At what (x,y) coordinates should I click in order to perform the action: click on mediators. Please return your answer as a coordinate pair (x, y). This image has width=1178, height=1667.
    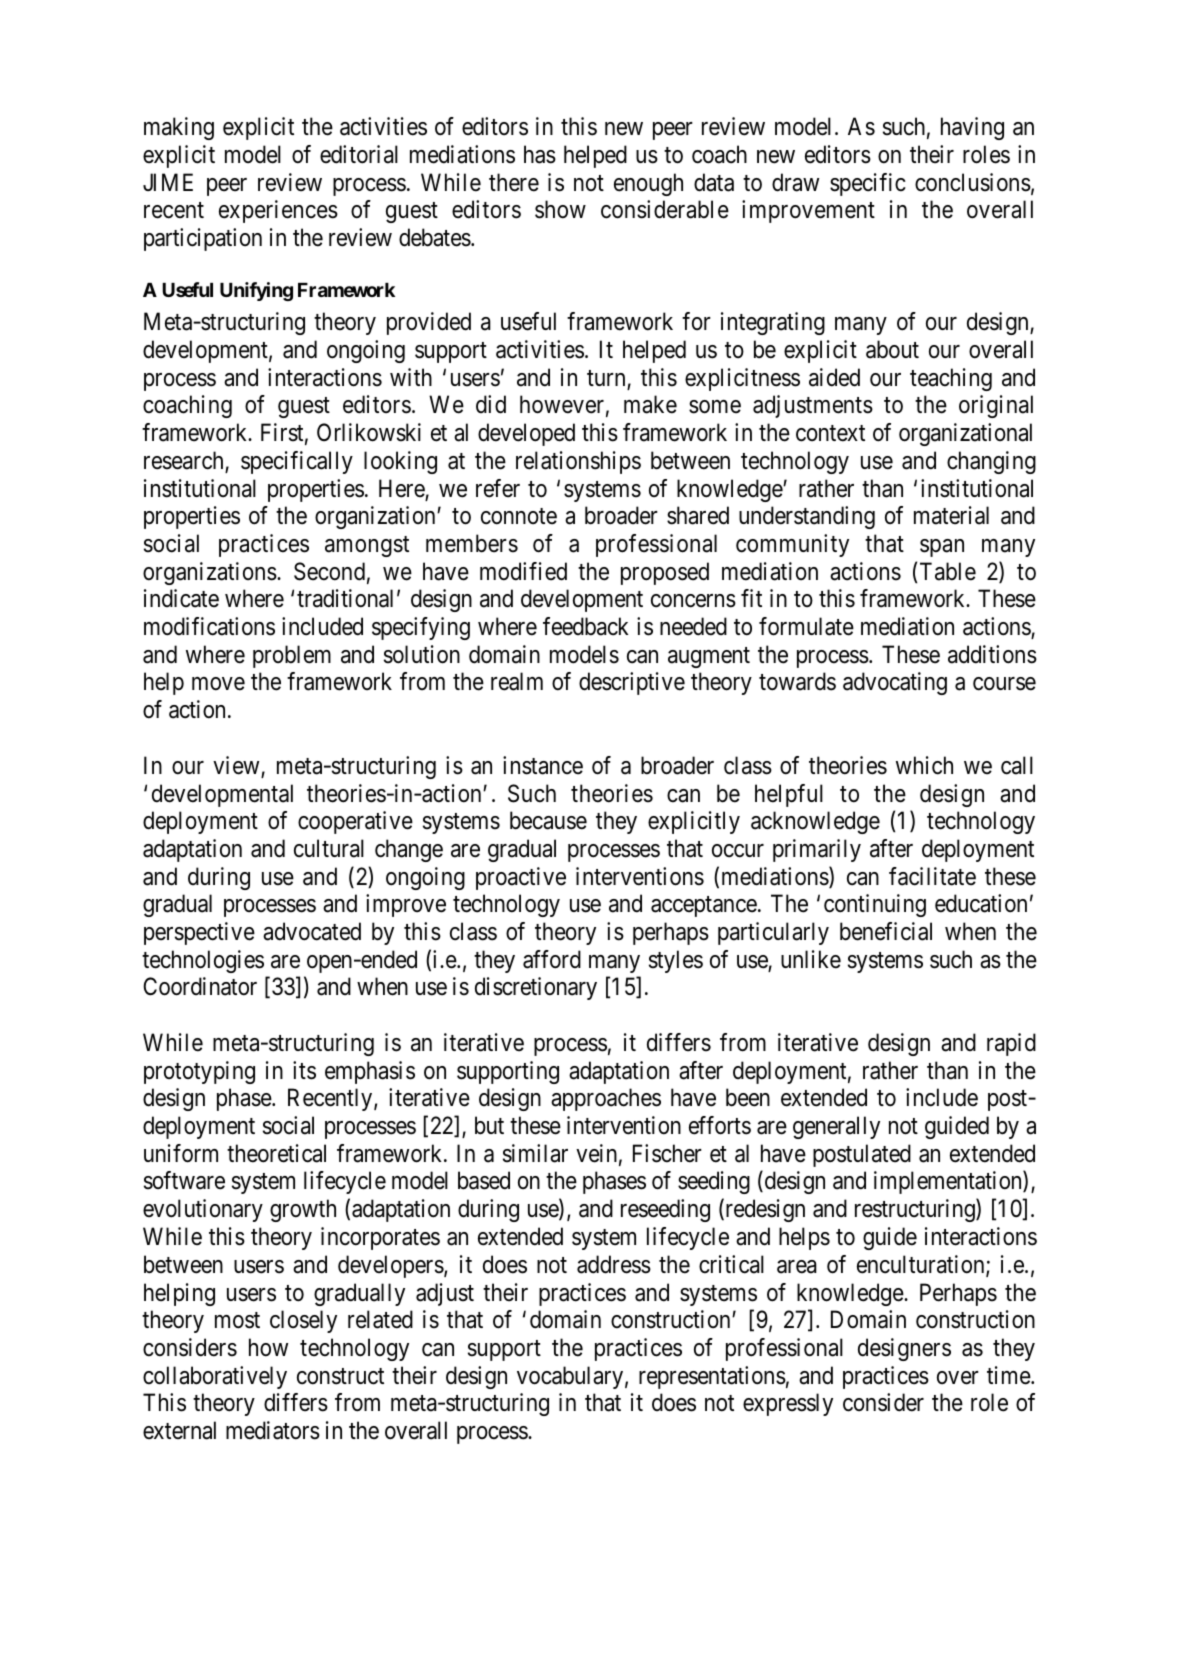
    Looking at the image, I should click on (273, 1430).
